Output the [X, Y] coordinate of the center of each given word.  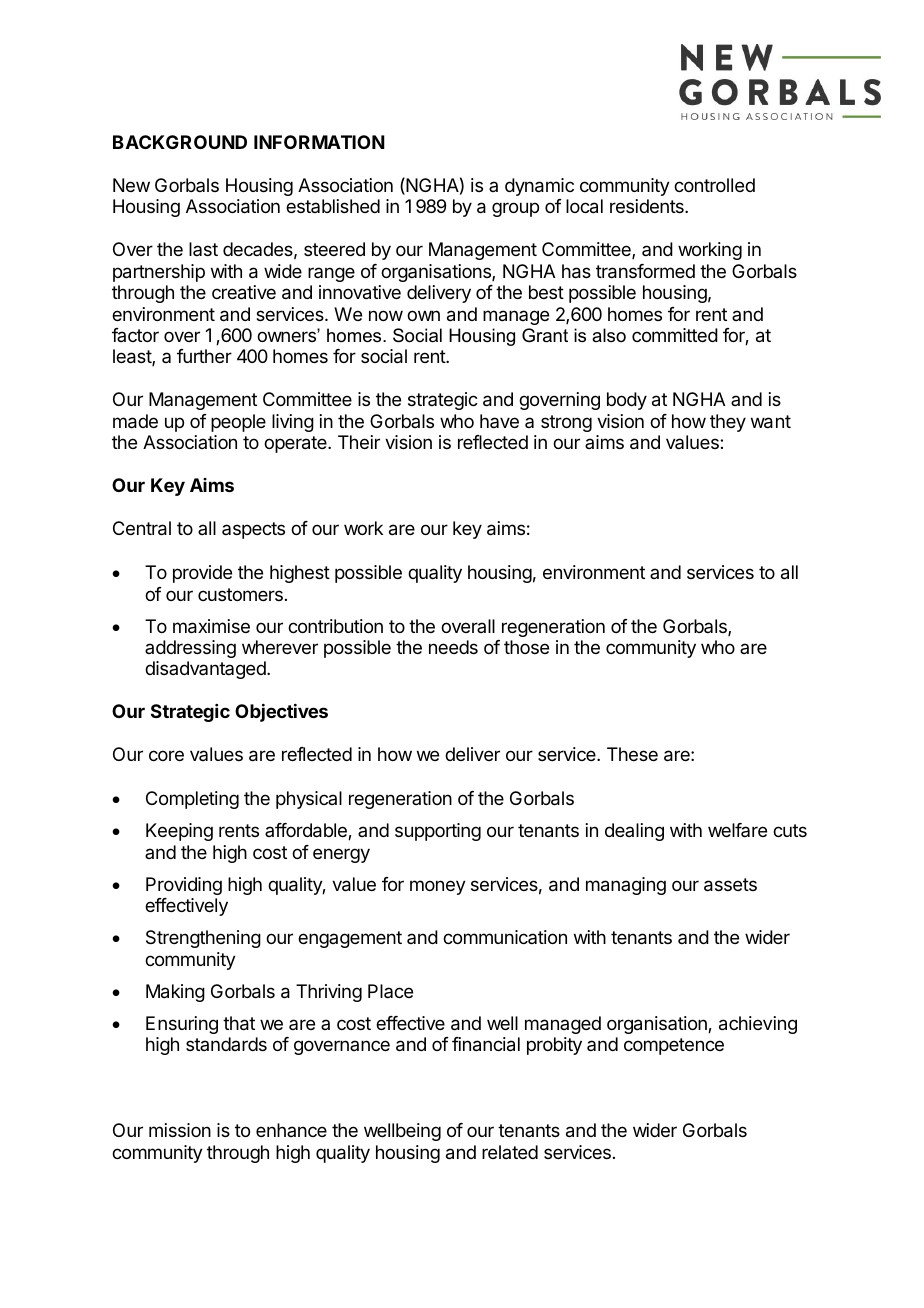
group [515, 209]
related [510, 1152]
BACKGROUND [180, 142]
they [728, 423]
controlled [714, 185]
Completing [192, 800]
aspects [253, 530]
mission [180, 1130]
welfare [737, 830]
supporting [438, 832]
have [499, 421]
